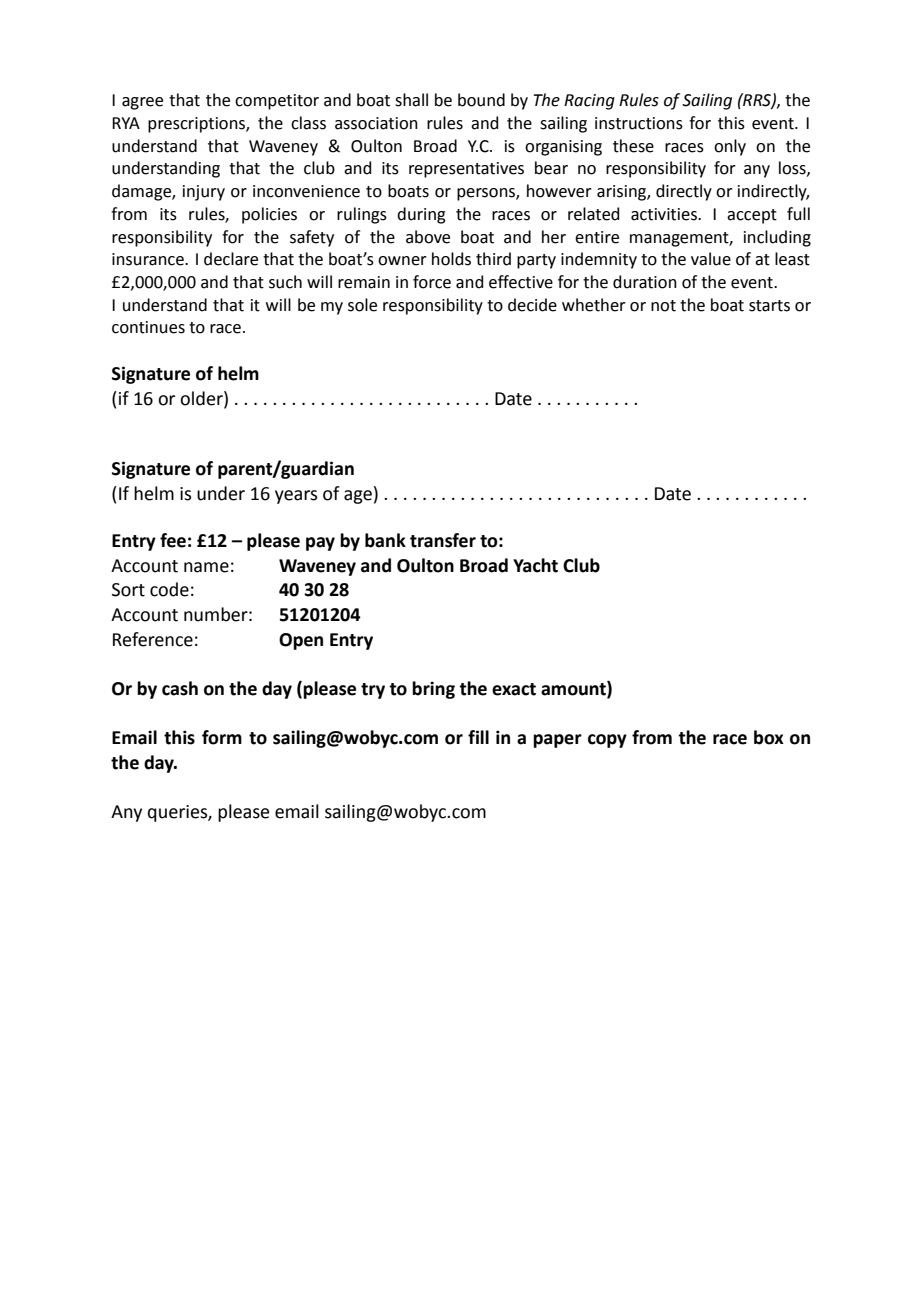 Image resolution: width=924 pixels, height=1307 pixels. What do you see at coordinates (481, 100) in the document?
I see `bound` at bounding box center [481, 100].
